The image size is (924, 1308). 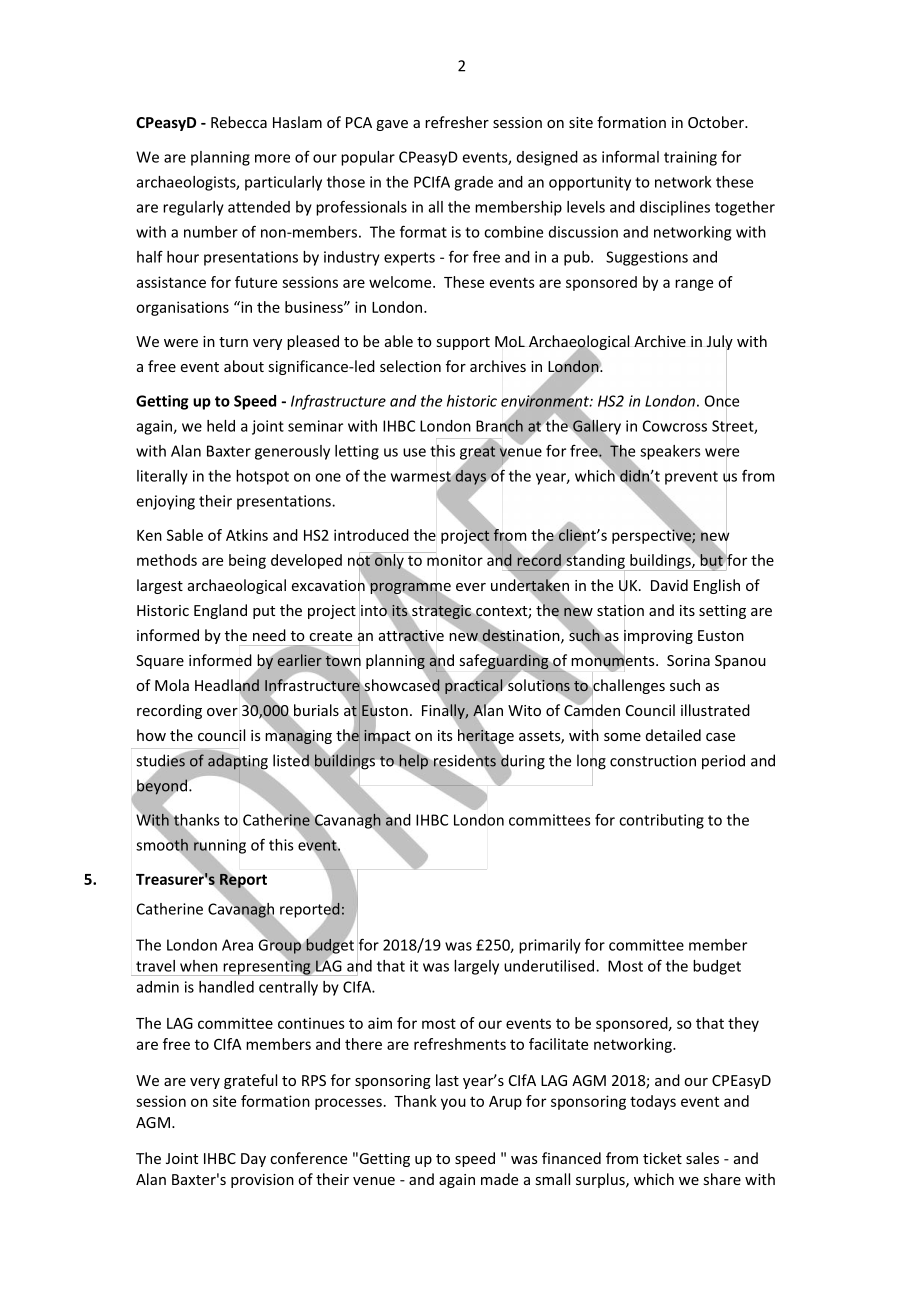 What do you see at coordinates (239, 122) in the screenshot?
I see `Rebecca` at bounding box center [239, 122].
